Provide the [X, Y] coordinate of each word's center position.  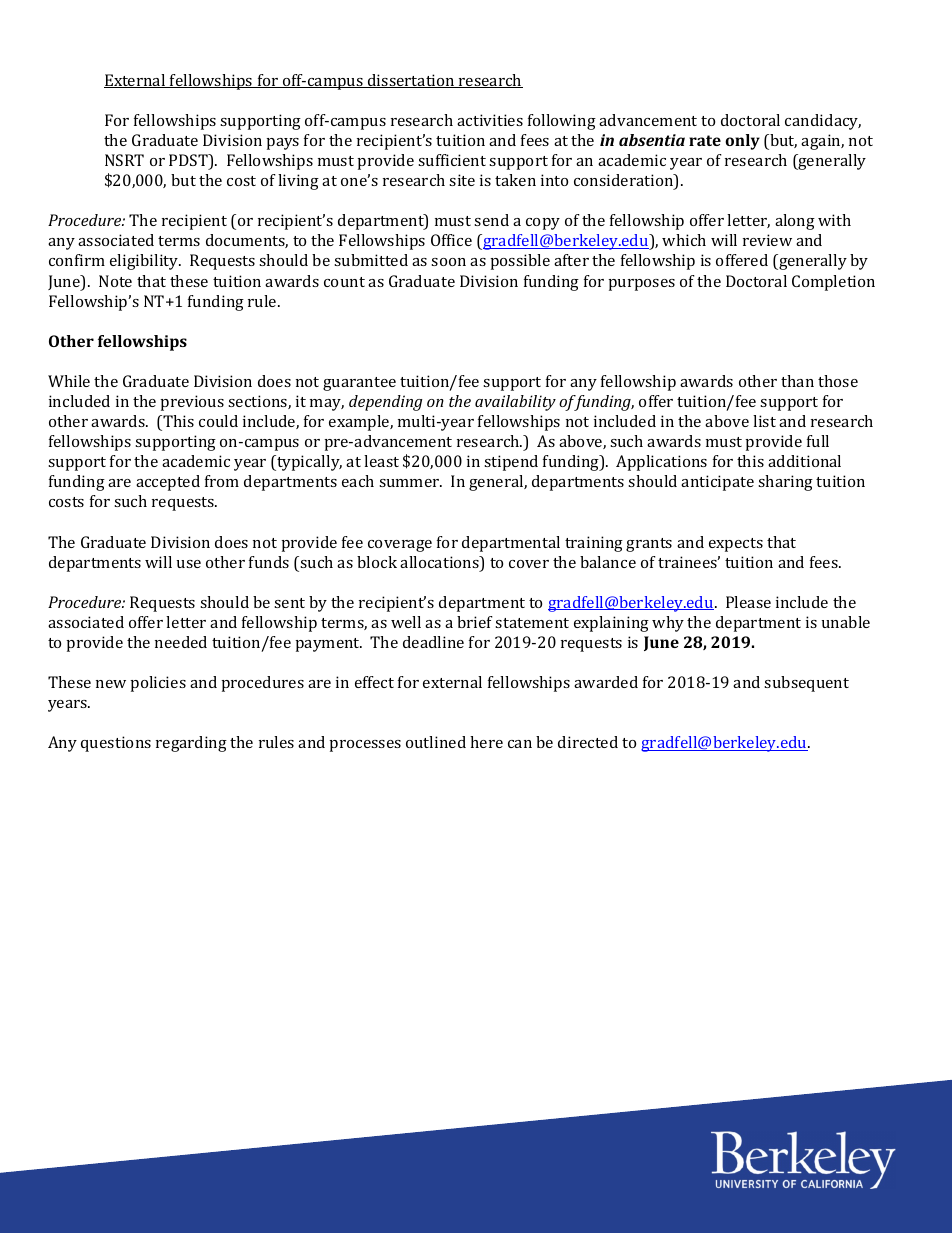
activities [490, 120]
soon [448, 262]
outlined [436, 742]
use [189, 564]
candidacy [823, 122]
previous [192, 403]
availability [515, 403]
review [767, 240]
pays [282, 144]
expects [736, 545]
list [764, 421]
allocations [440, 563]
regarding [191, 744]
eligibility [145, 262]
